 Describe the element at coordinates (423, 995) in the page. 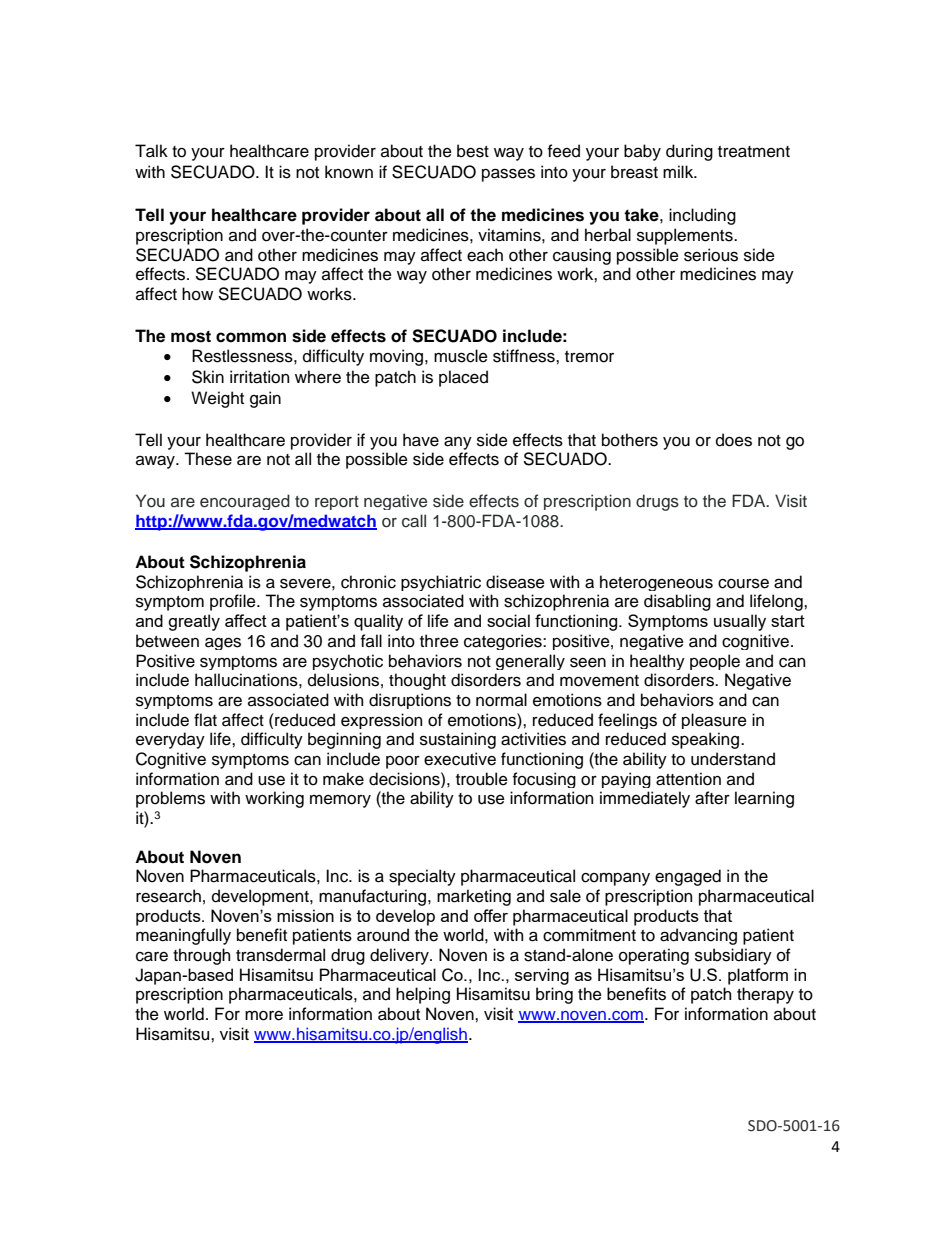

I see `helping` at that location.
